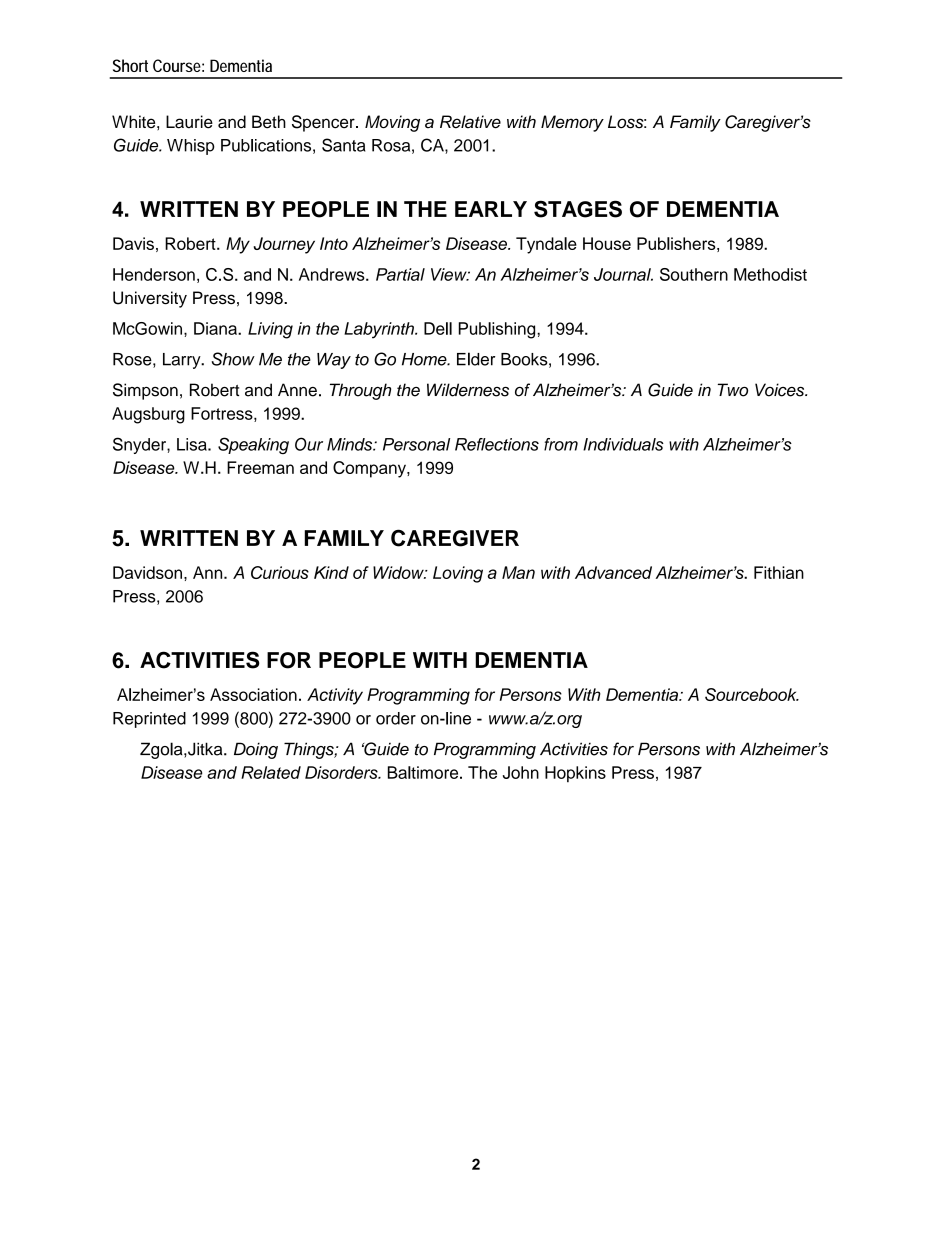 Image resolution: width=952 pixels, height=1233 pixels. I want to click on Sourcebook, so click(752, 694).
